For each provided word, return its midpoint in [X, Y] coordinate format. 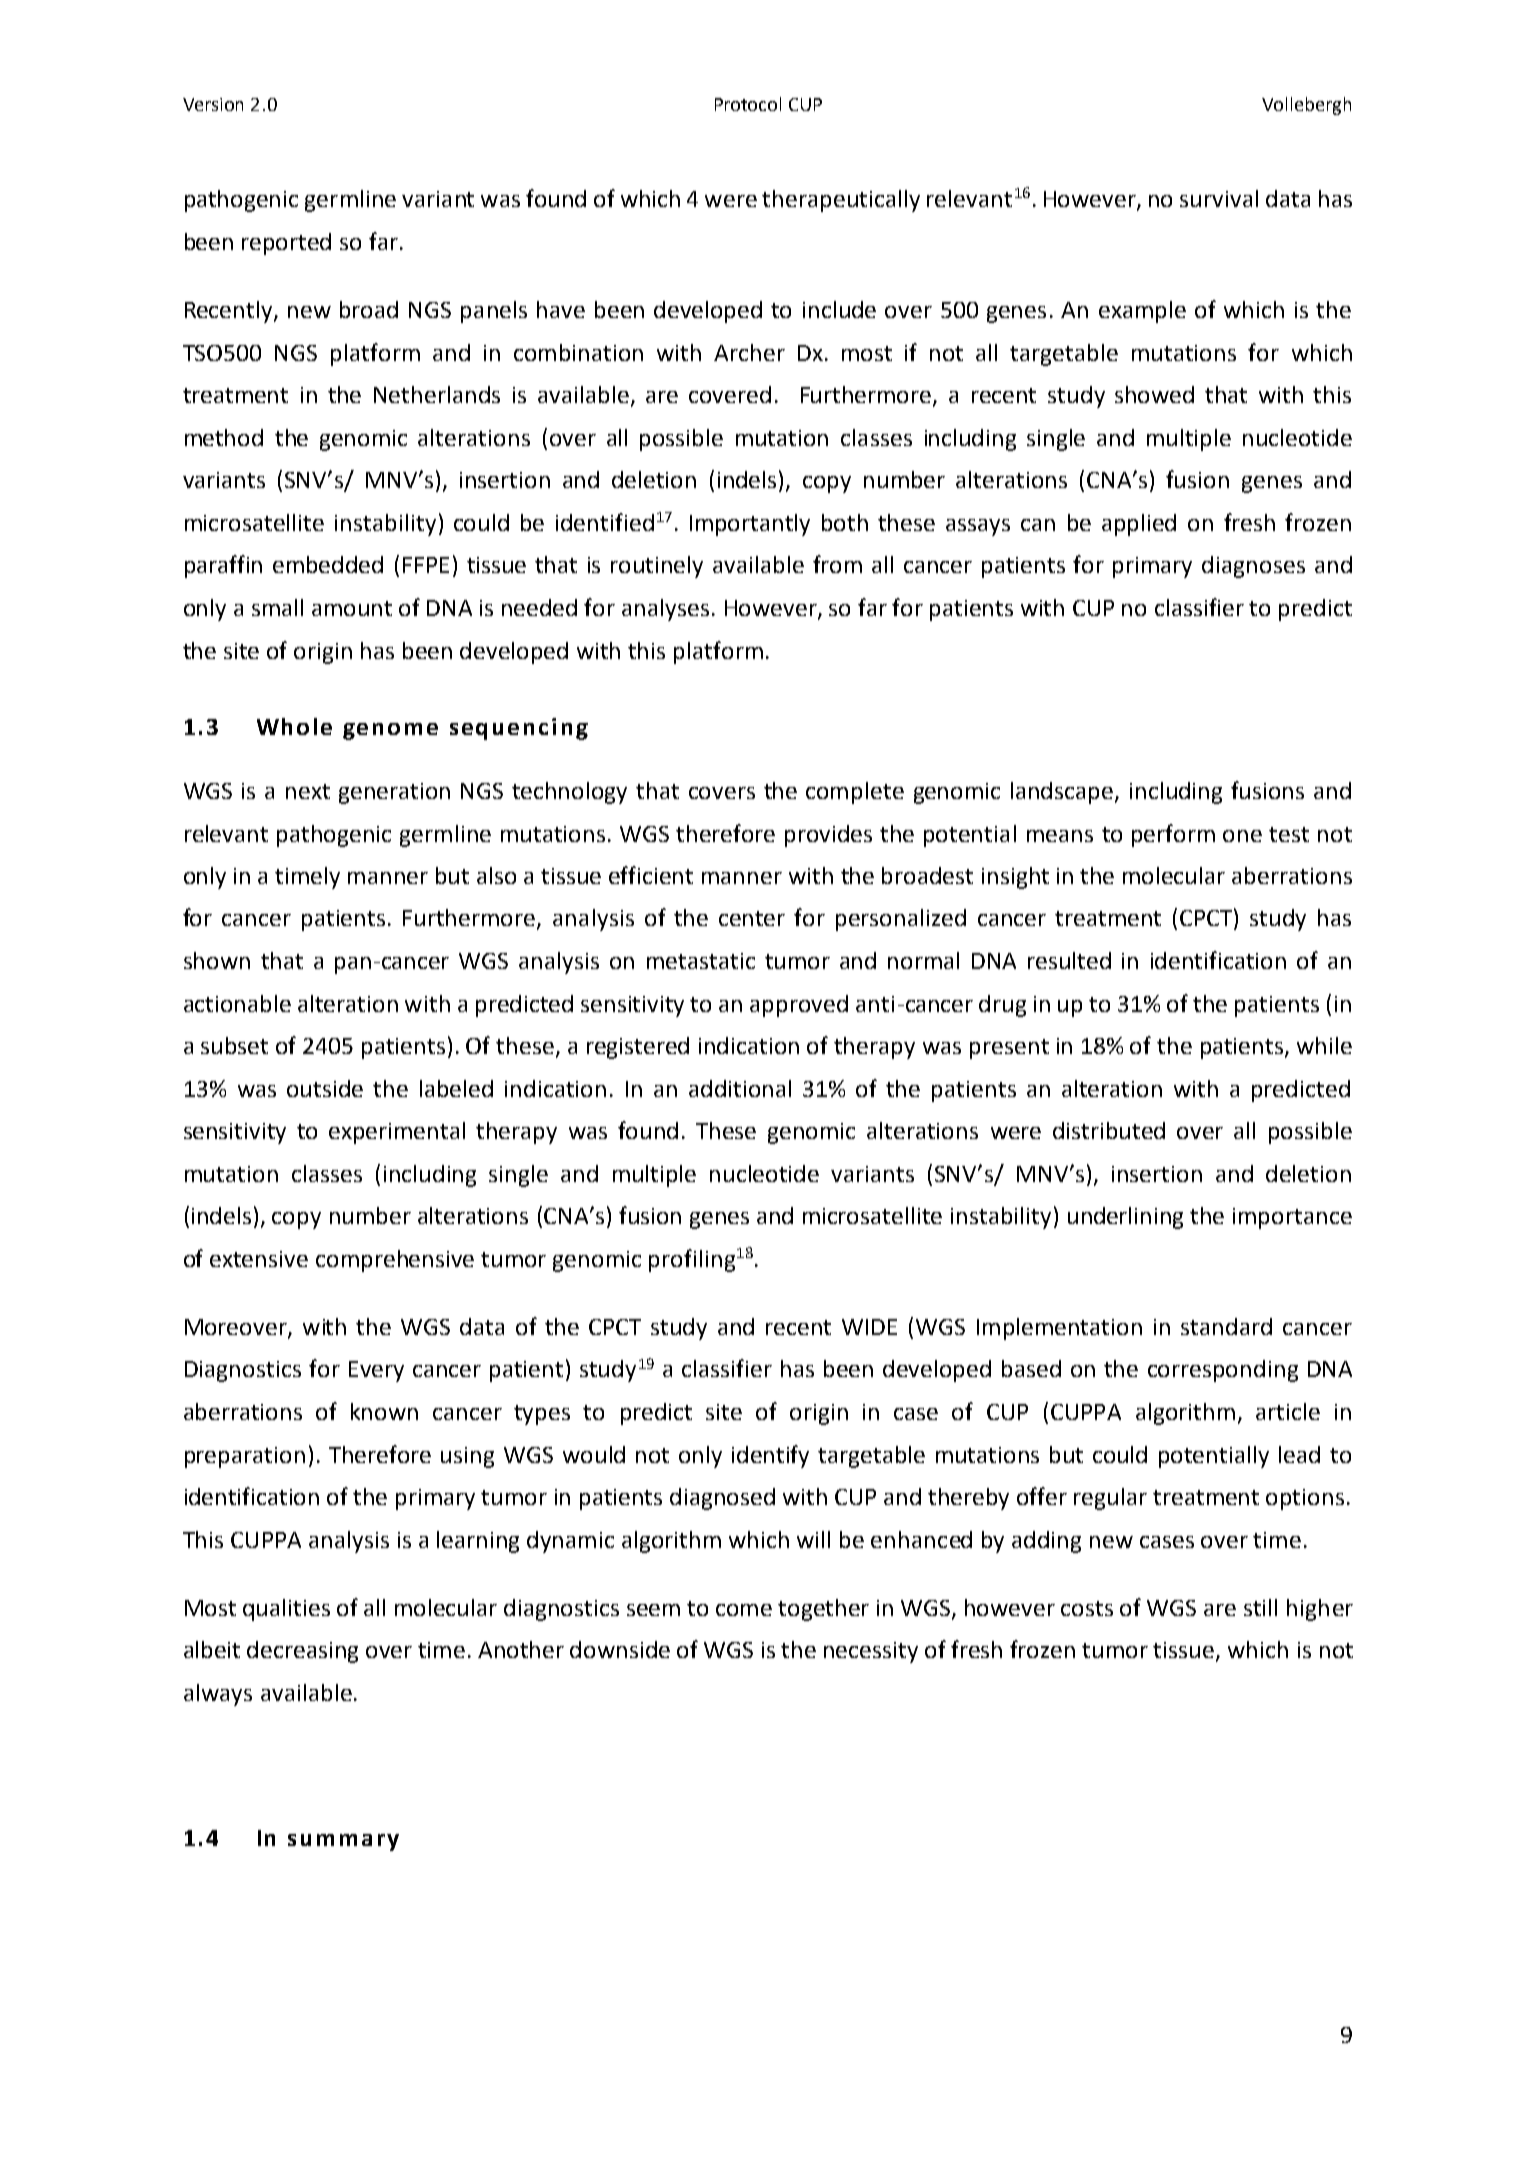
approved [799, 1006]
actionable [237, 1003]
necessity [871, 1652]
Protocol [748, 104]
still [1260, 1607]
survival [1219, 198]
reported [286, 244]
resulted [1069, 960]
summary [343, 1842]
